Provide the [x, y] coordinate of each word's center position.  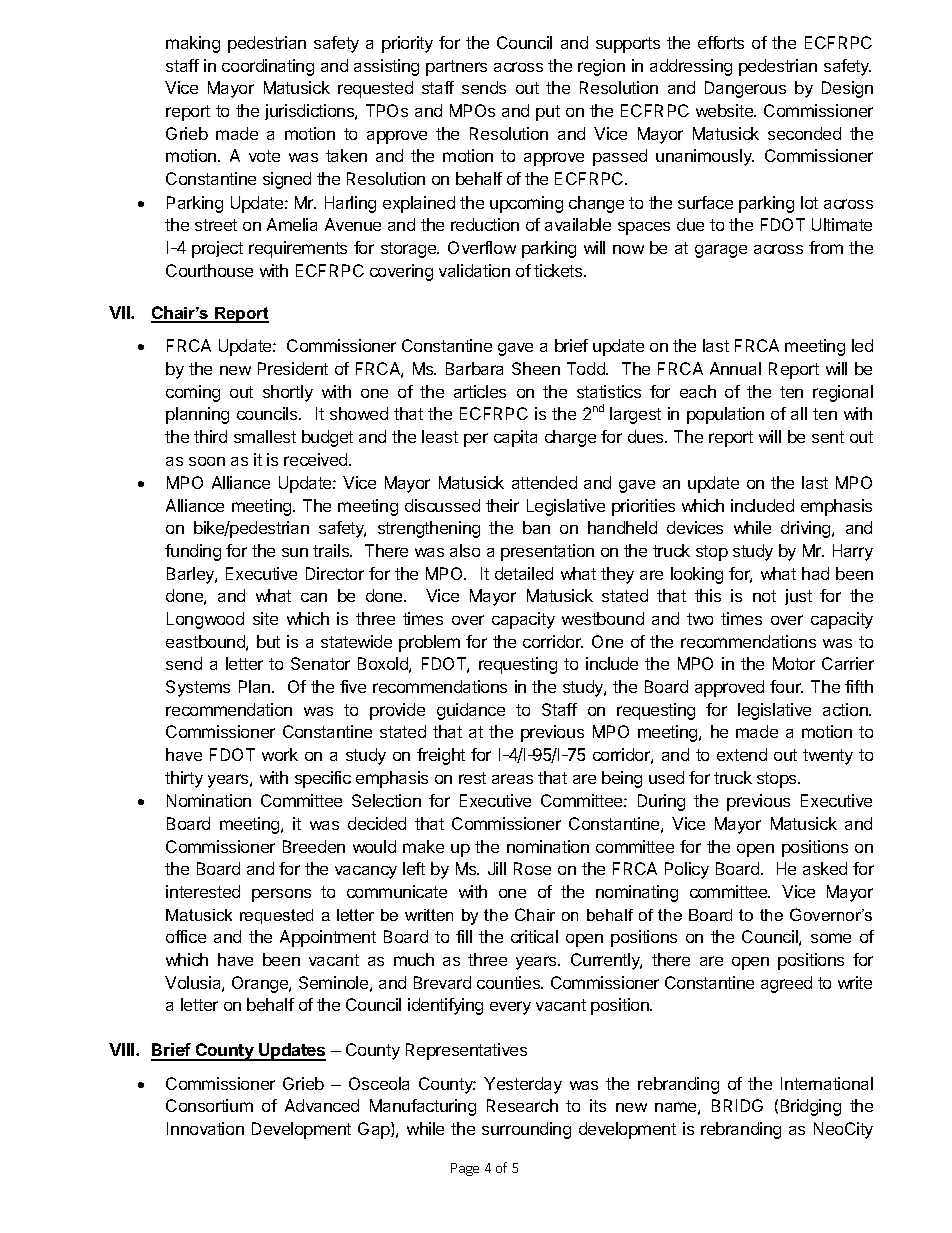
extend [742, 754]
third [210, 436]
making [193, 44]
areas [512, 779]
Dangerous [745, 89]
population [725, 415]
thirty [184, 779]
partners [456, 68]
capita [515, 438]
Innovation [205, 1128]
